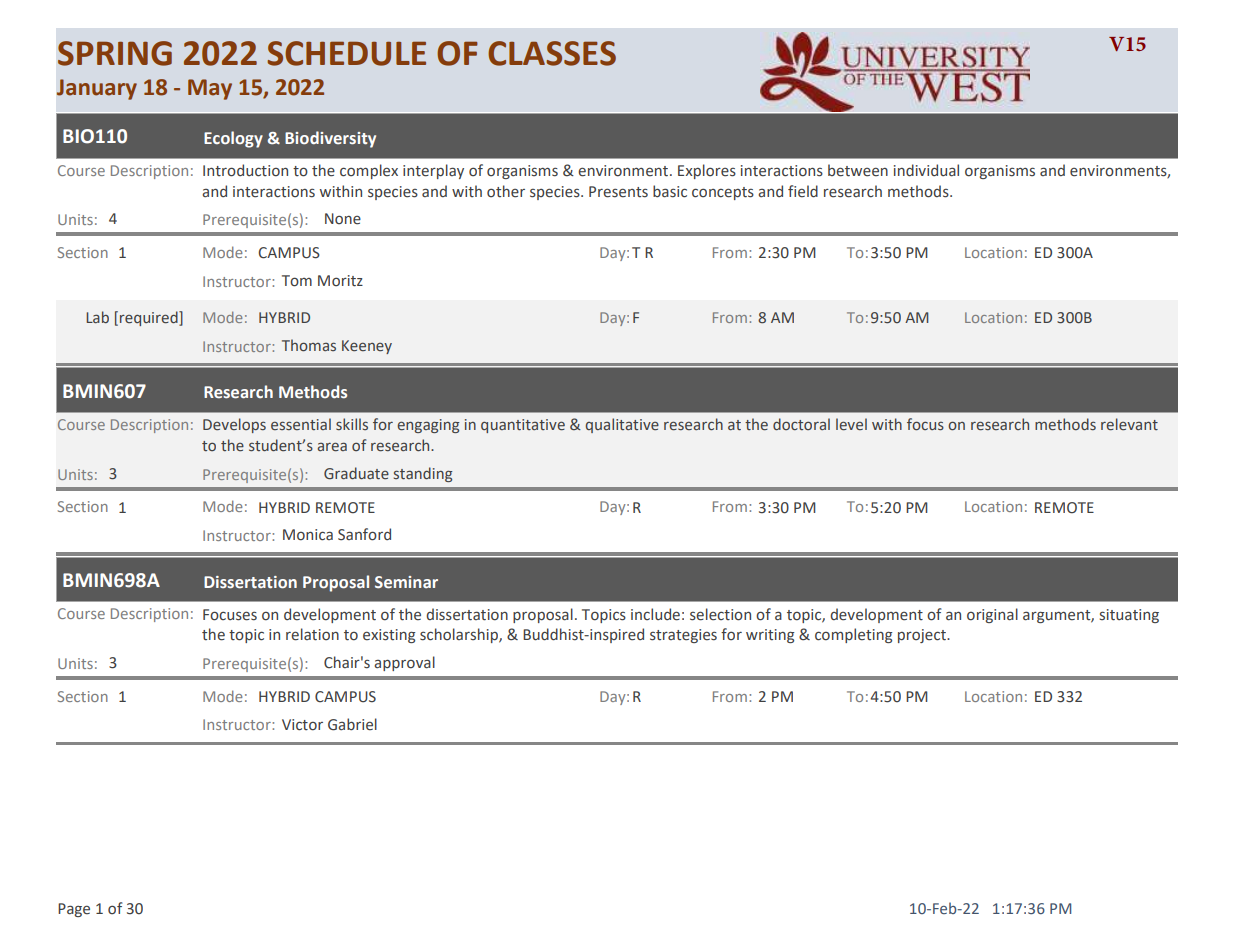  I want to click on strategies, so click(683, 636).
